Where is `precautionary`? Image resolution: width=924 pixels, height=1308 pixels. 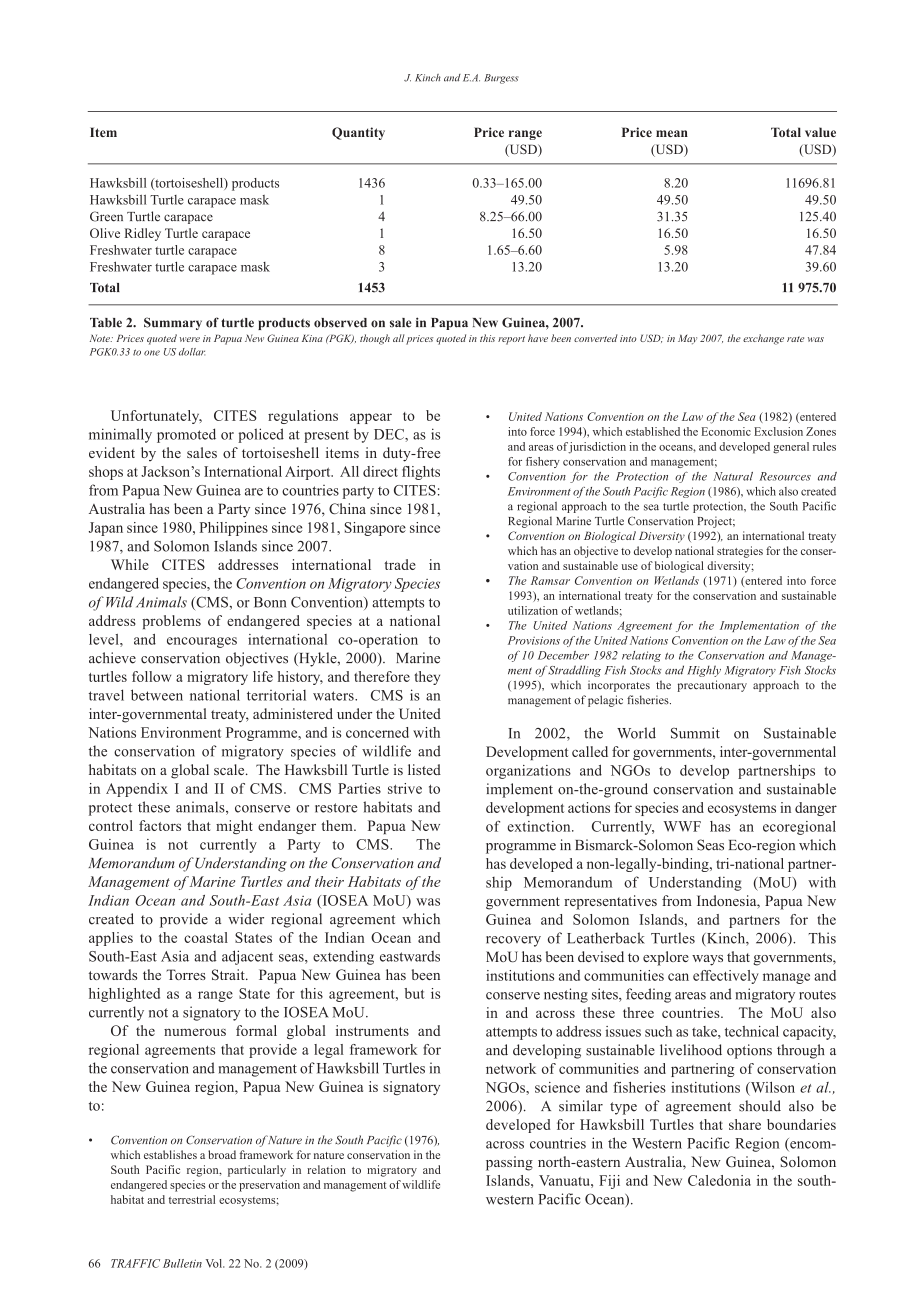 precautionary is located at coordinates (712, 686).
